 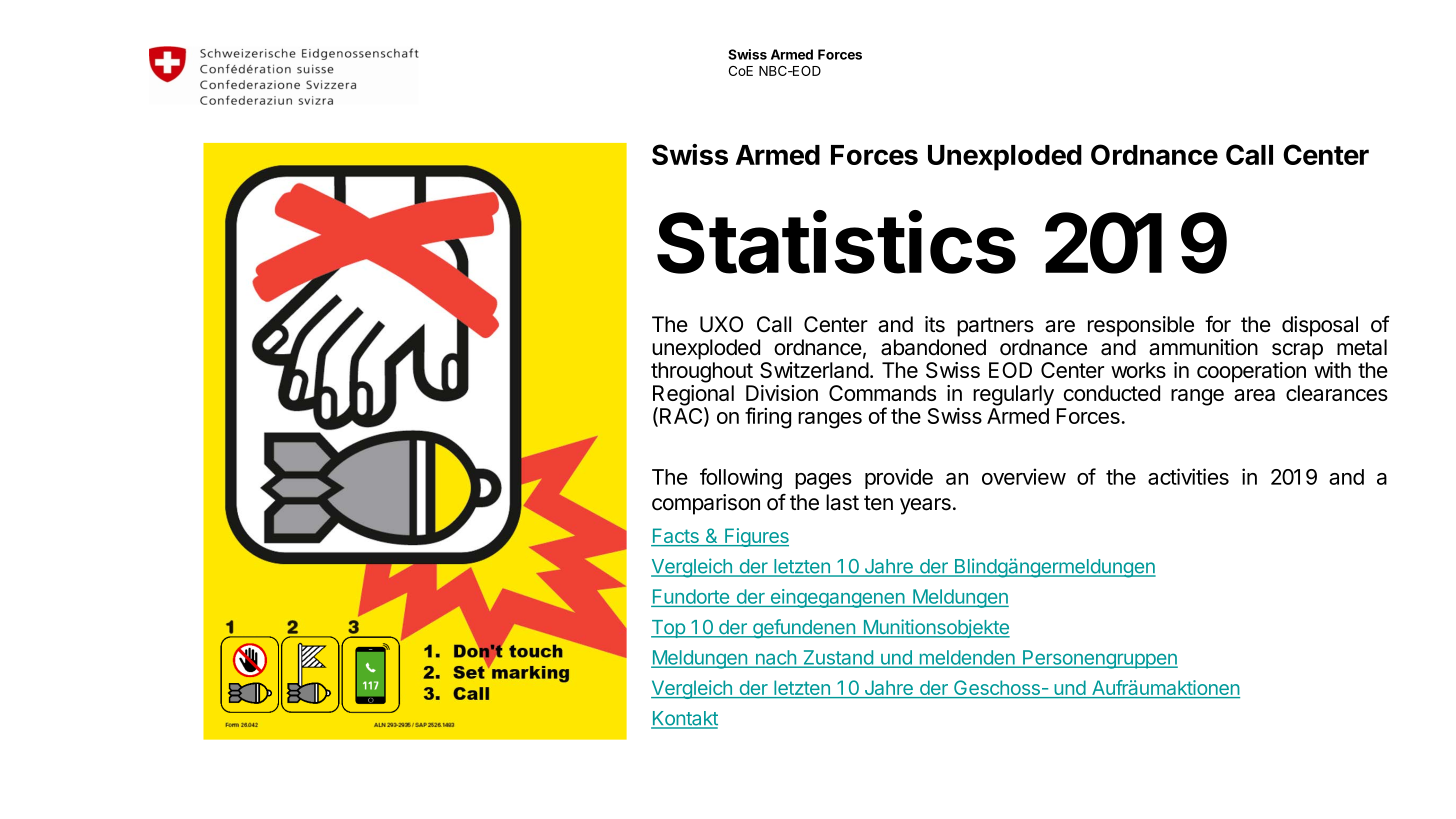 What do you see at coordinates (1320, 326) in the screenshot?
I see `disposal` at bounding box center [1320, 326].
